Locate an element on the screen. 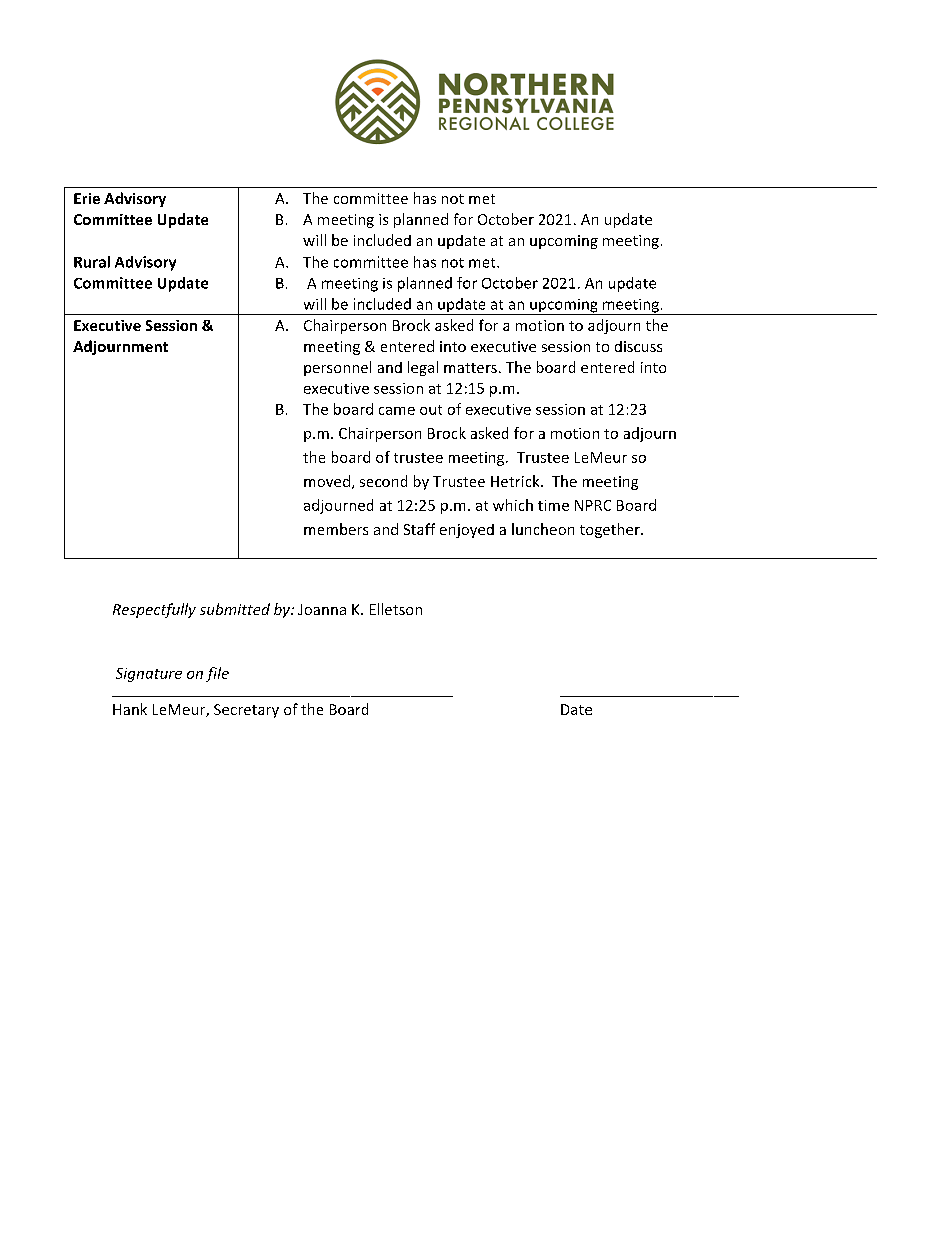 This screenshot has width=952, height=1233. Hank is located at coordinates (130, 709).
